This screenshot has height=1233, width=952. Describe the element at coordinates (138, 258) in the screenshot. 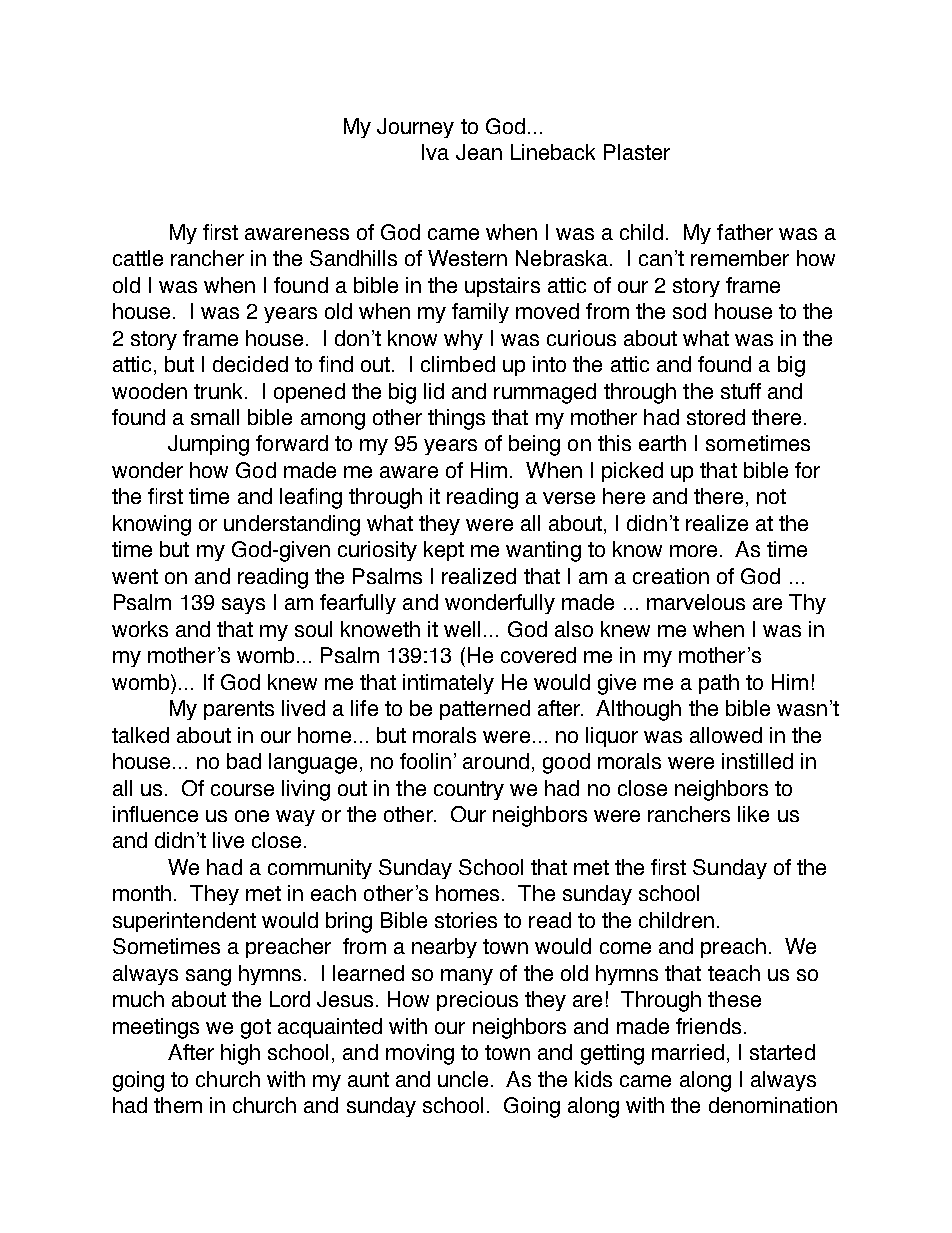

I see `cattle` at that location.
